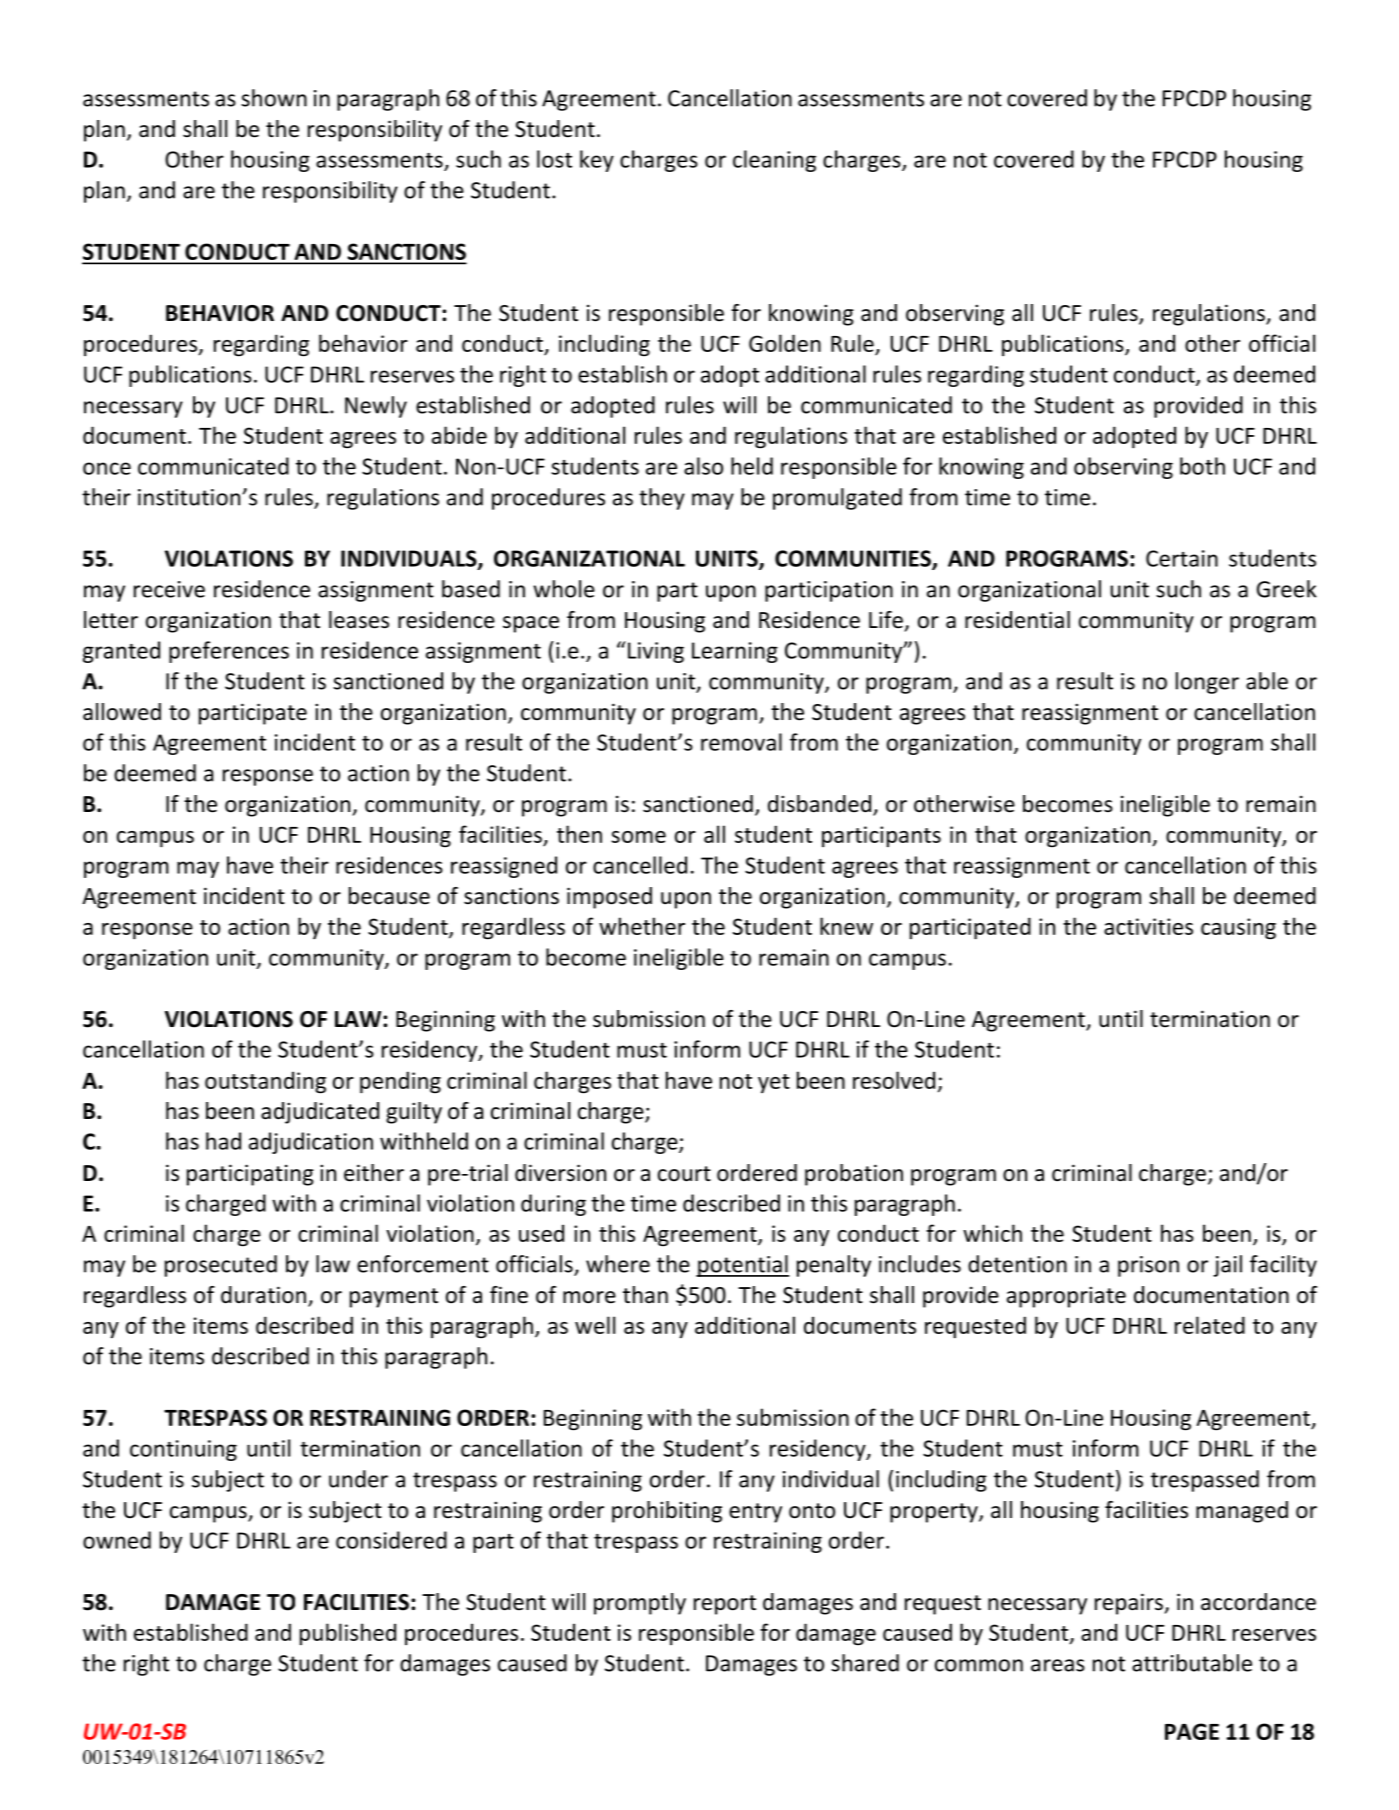  Describe the element at coordinates (169, 589) in the screenshot. I see `receive` at that location.
